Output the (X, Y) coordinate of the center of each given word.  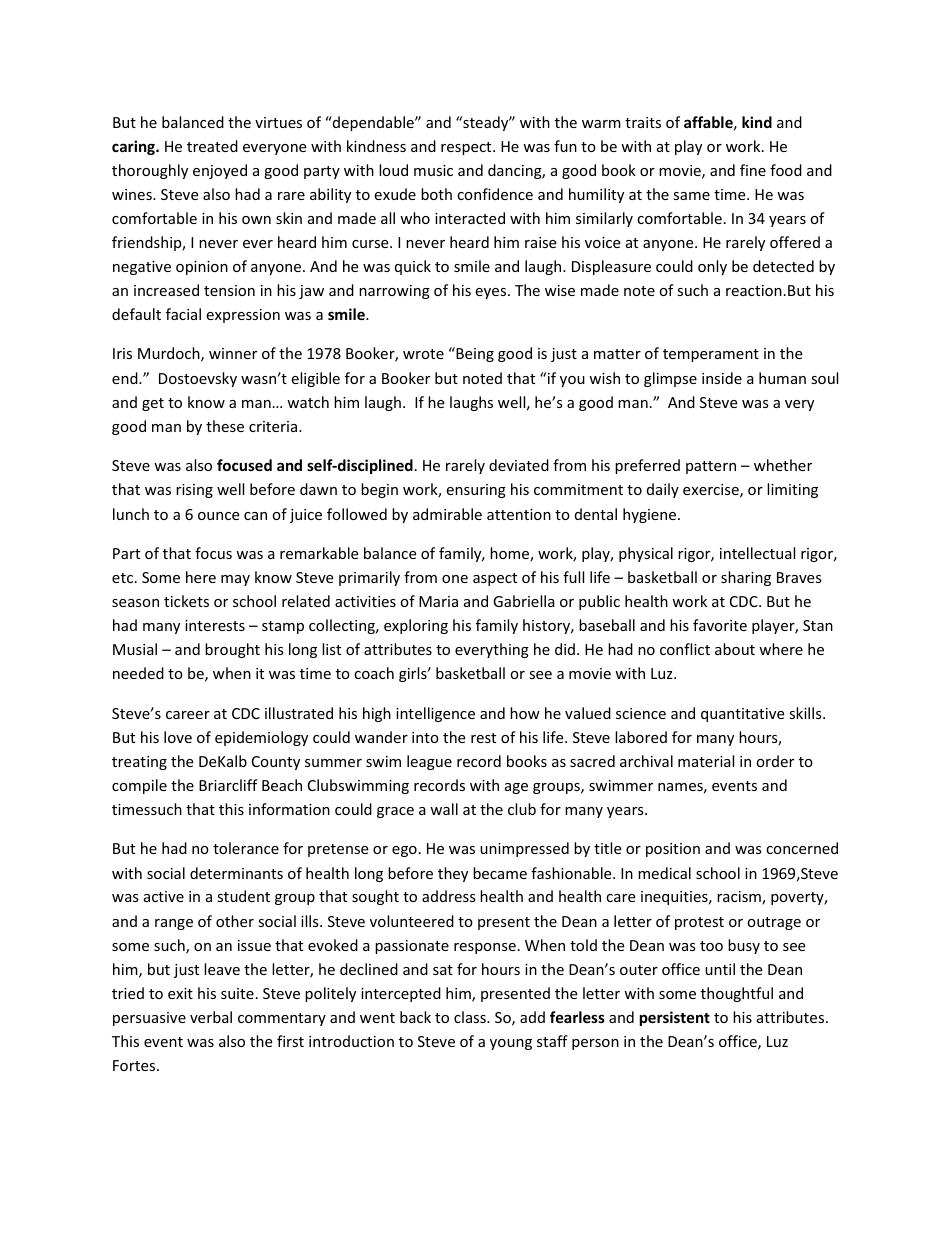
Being (474, 354)
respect (467, 148)
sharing (746, 578)
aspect (495, 579)
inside (722, 378)
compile (139, 786)
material (706, 761)
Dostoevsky (198, 379)
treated (212, 146)
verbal (211, 1017)
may (235, 580)
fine (753, 170)
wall (444, 809)
